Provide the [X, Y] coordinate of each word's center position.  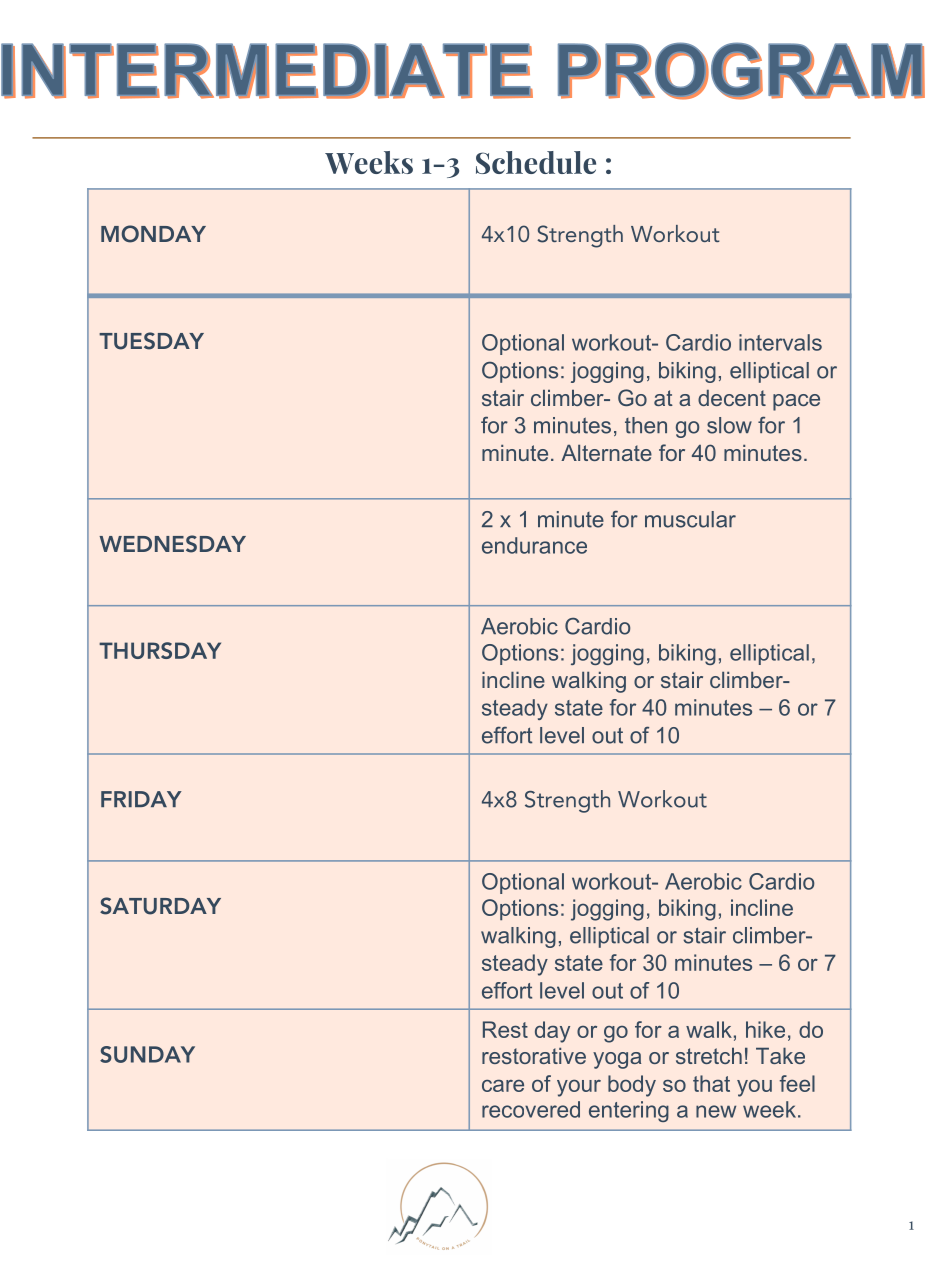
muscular [690, 519]
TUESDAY [151, 341]
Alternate [606, 452]
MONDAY [153, 234]
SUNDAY [147, 1054]
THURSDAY [160, 650]
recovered [531, 1109]
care [503, 1085]
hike [765, 1029]
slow [729, 425]
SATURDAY [160, 906]
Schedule [536, 162]
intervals [780, 342]
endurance [534, 545]
